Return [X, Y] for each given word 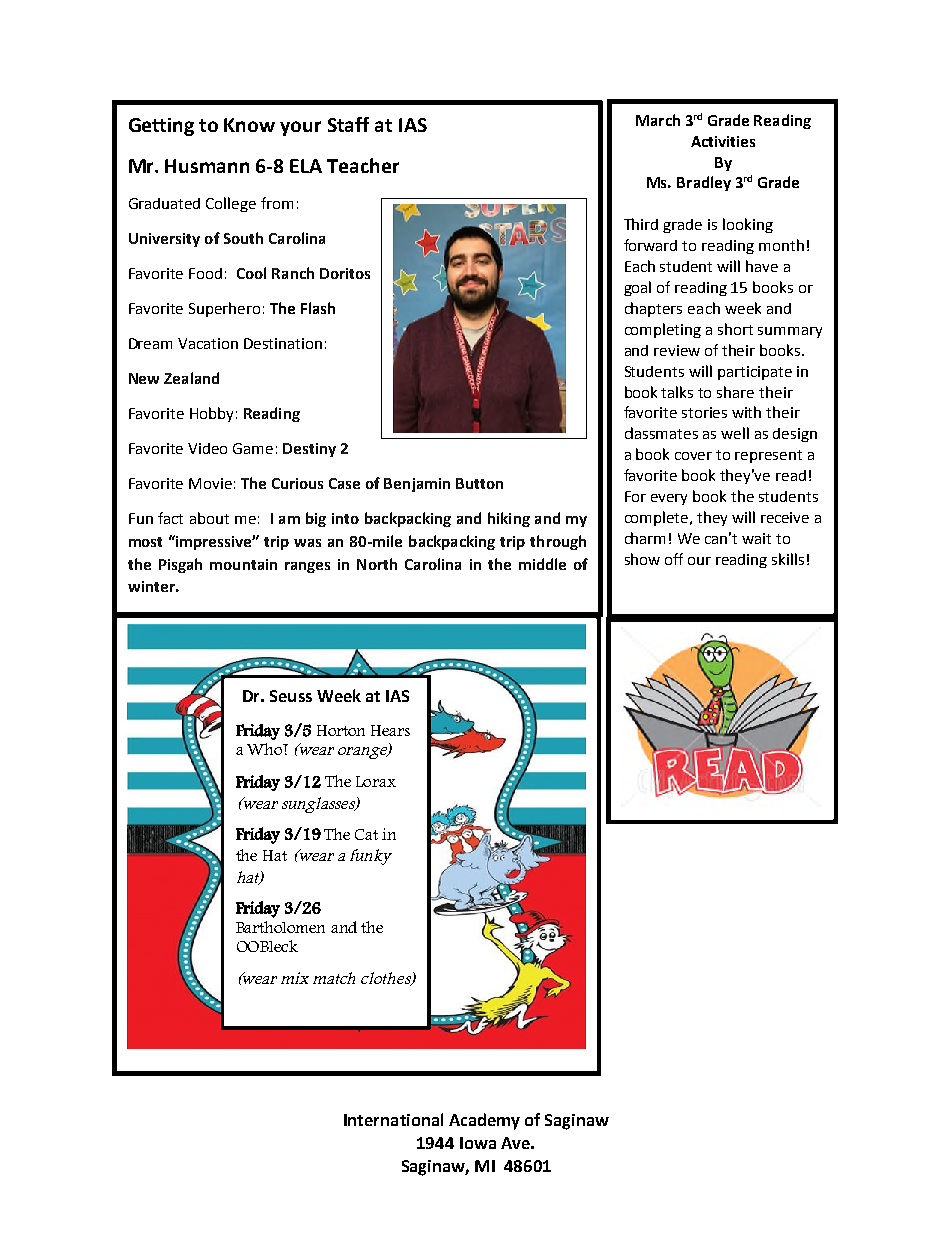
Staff [348, 124]
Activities [723, 141]
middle [542, 564]
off [674, 559]
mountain [243, 564]
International [393, 1119]
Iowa [478, 1143]
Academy [484, 1121]
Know [249, 125]
